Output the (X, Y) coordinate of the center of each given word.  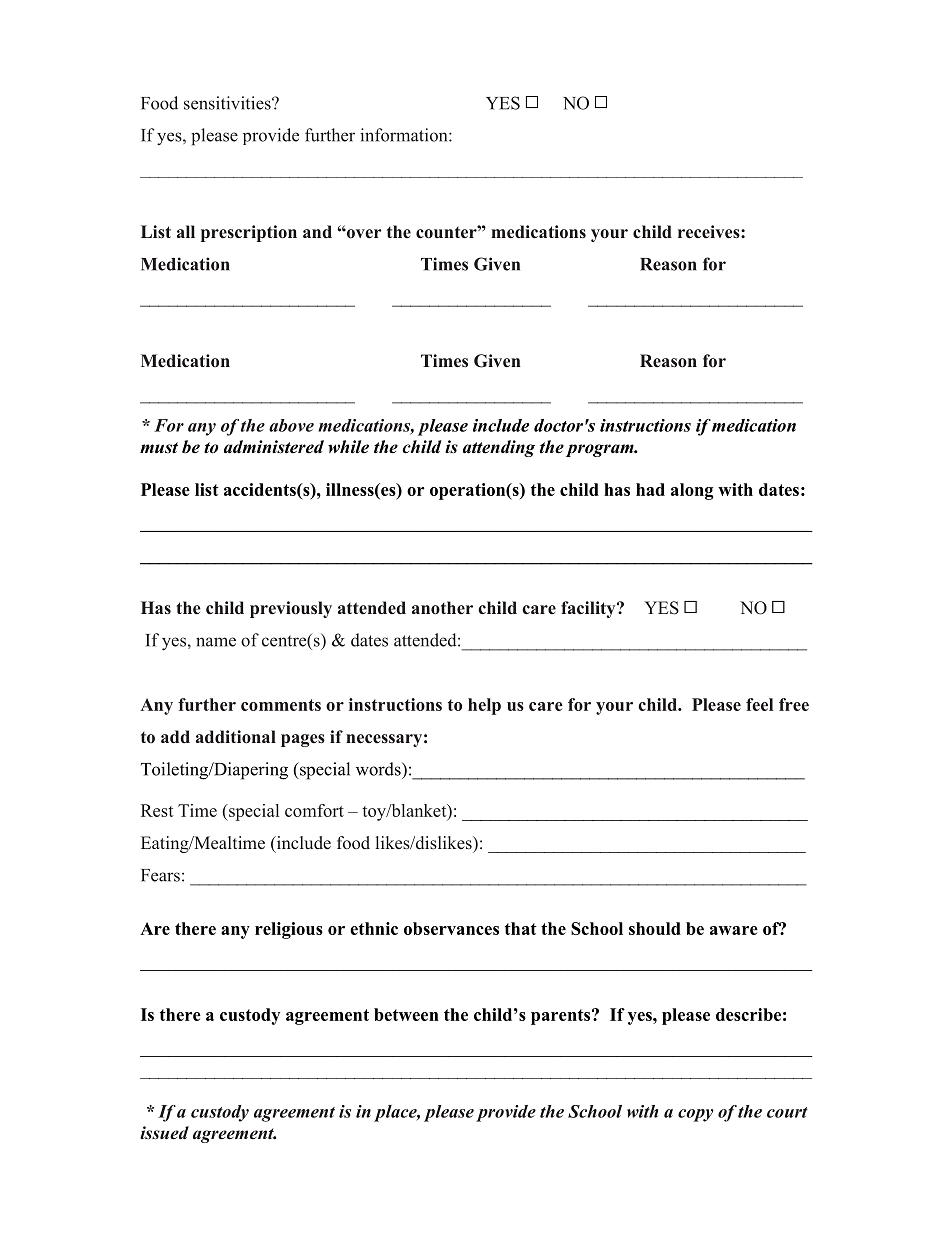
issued (164, 1132)
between (406, 1014)
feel (759, 704)
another (442, 608)
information (405, 135)
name (216, 642)
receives (710, 232)
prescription (249, 233)
